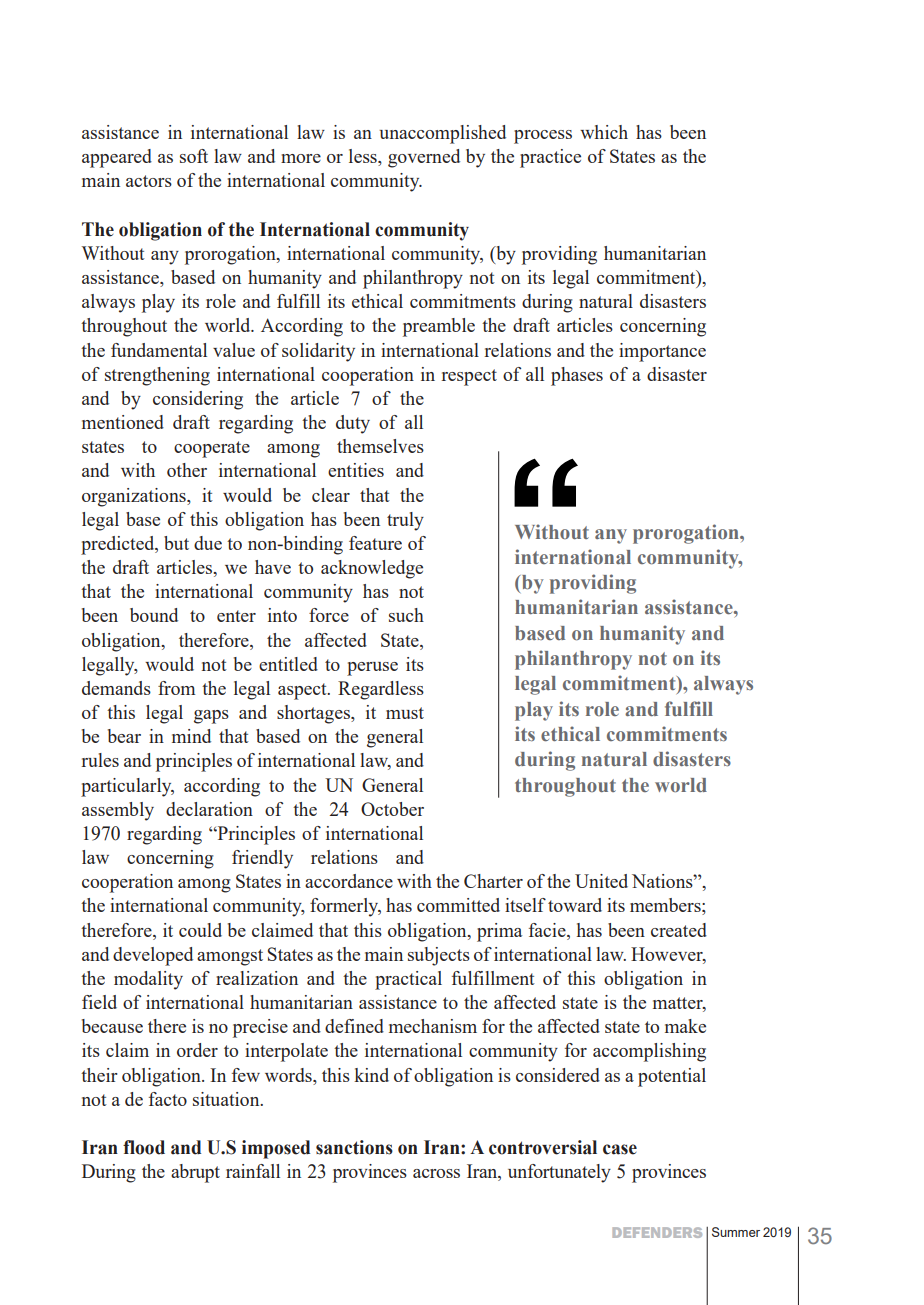 The height and width of the screenshot is (1305, 924). Describe the element at coordinates (436, 1173) in the screenshot. I see `across` at that location.
